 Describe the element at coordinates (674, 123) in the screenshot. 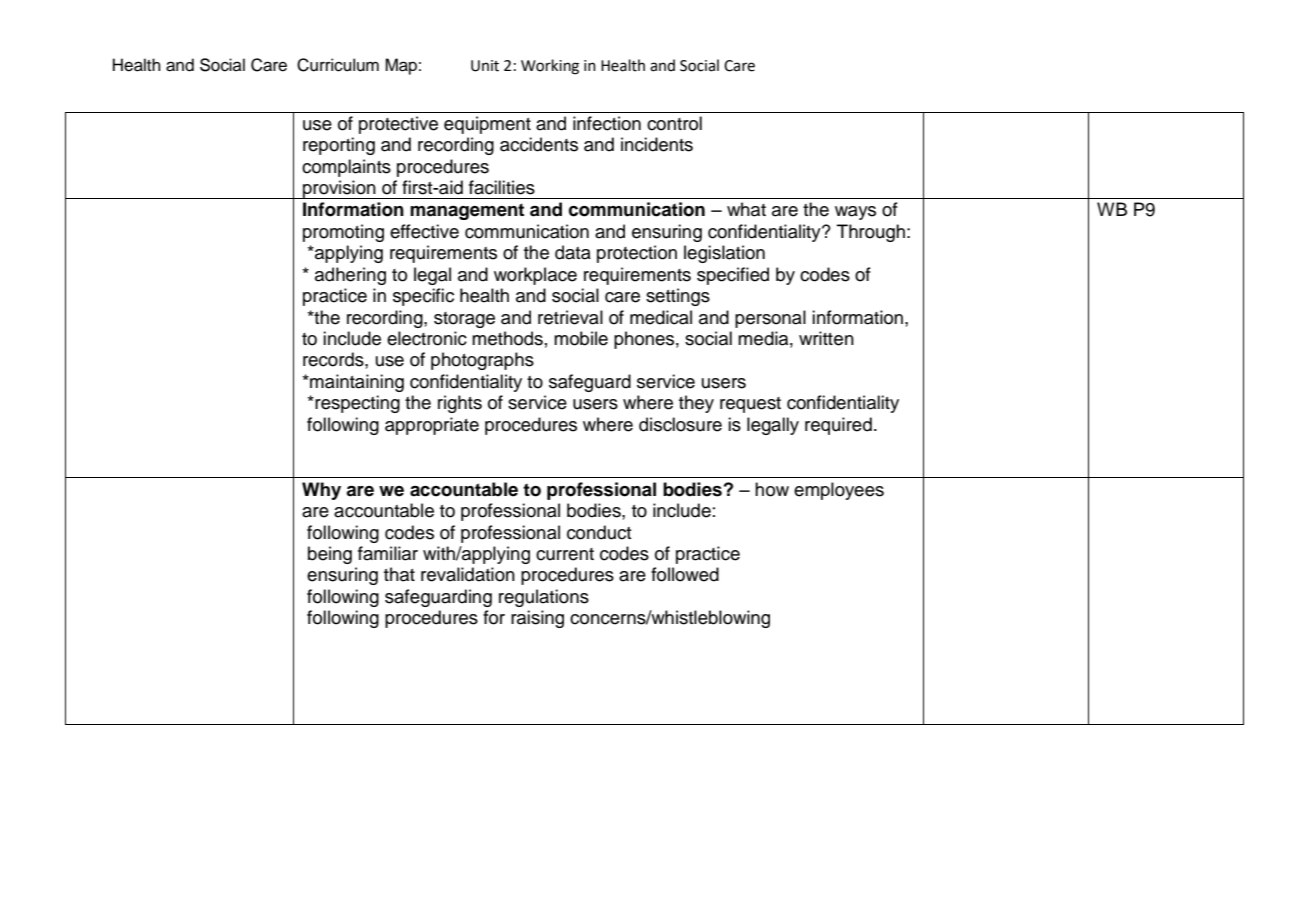

I see `control` at that location.
